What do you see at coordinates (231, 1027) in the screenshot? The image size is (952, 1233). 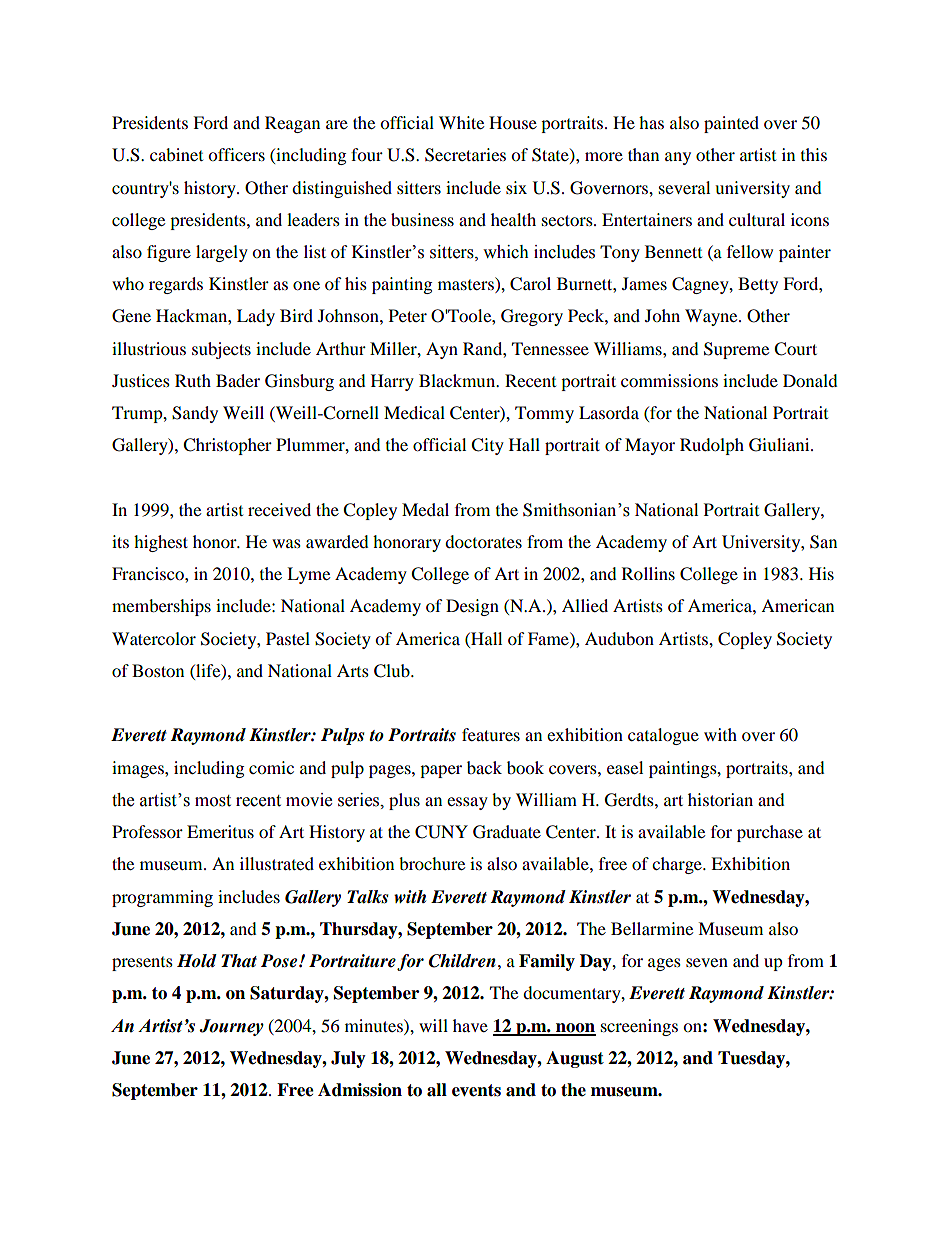 I see `Journey` at bounding box center [231, 1027].
